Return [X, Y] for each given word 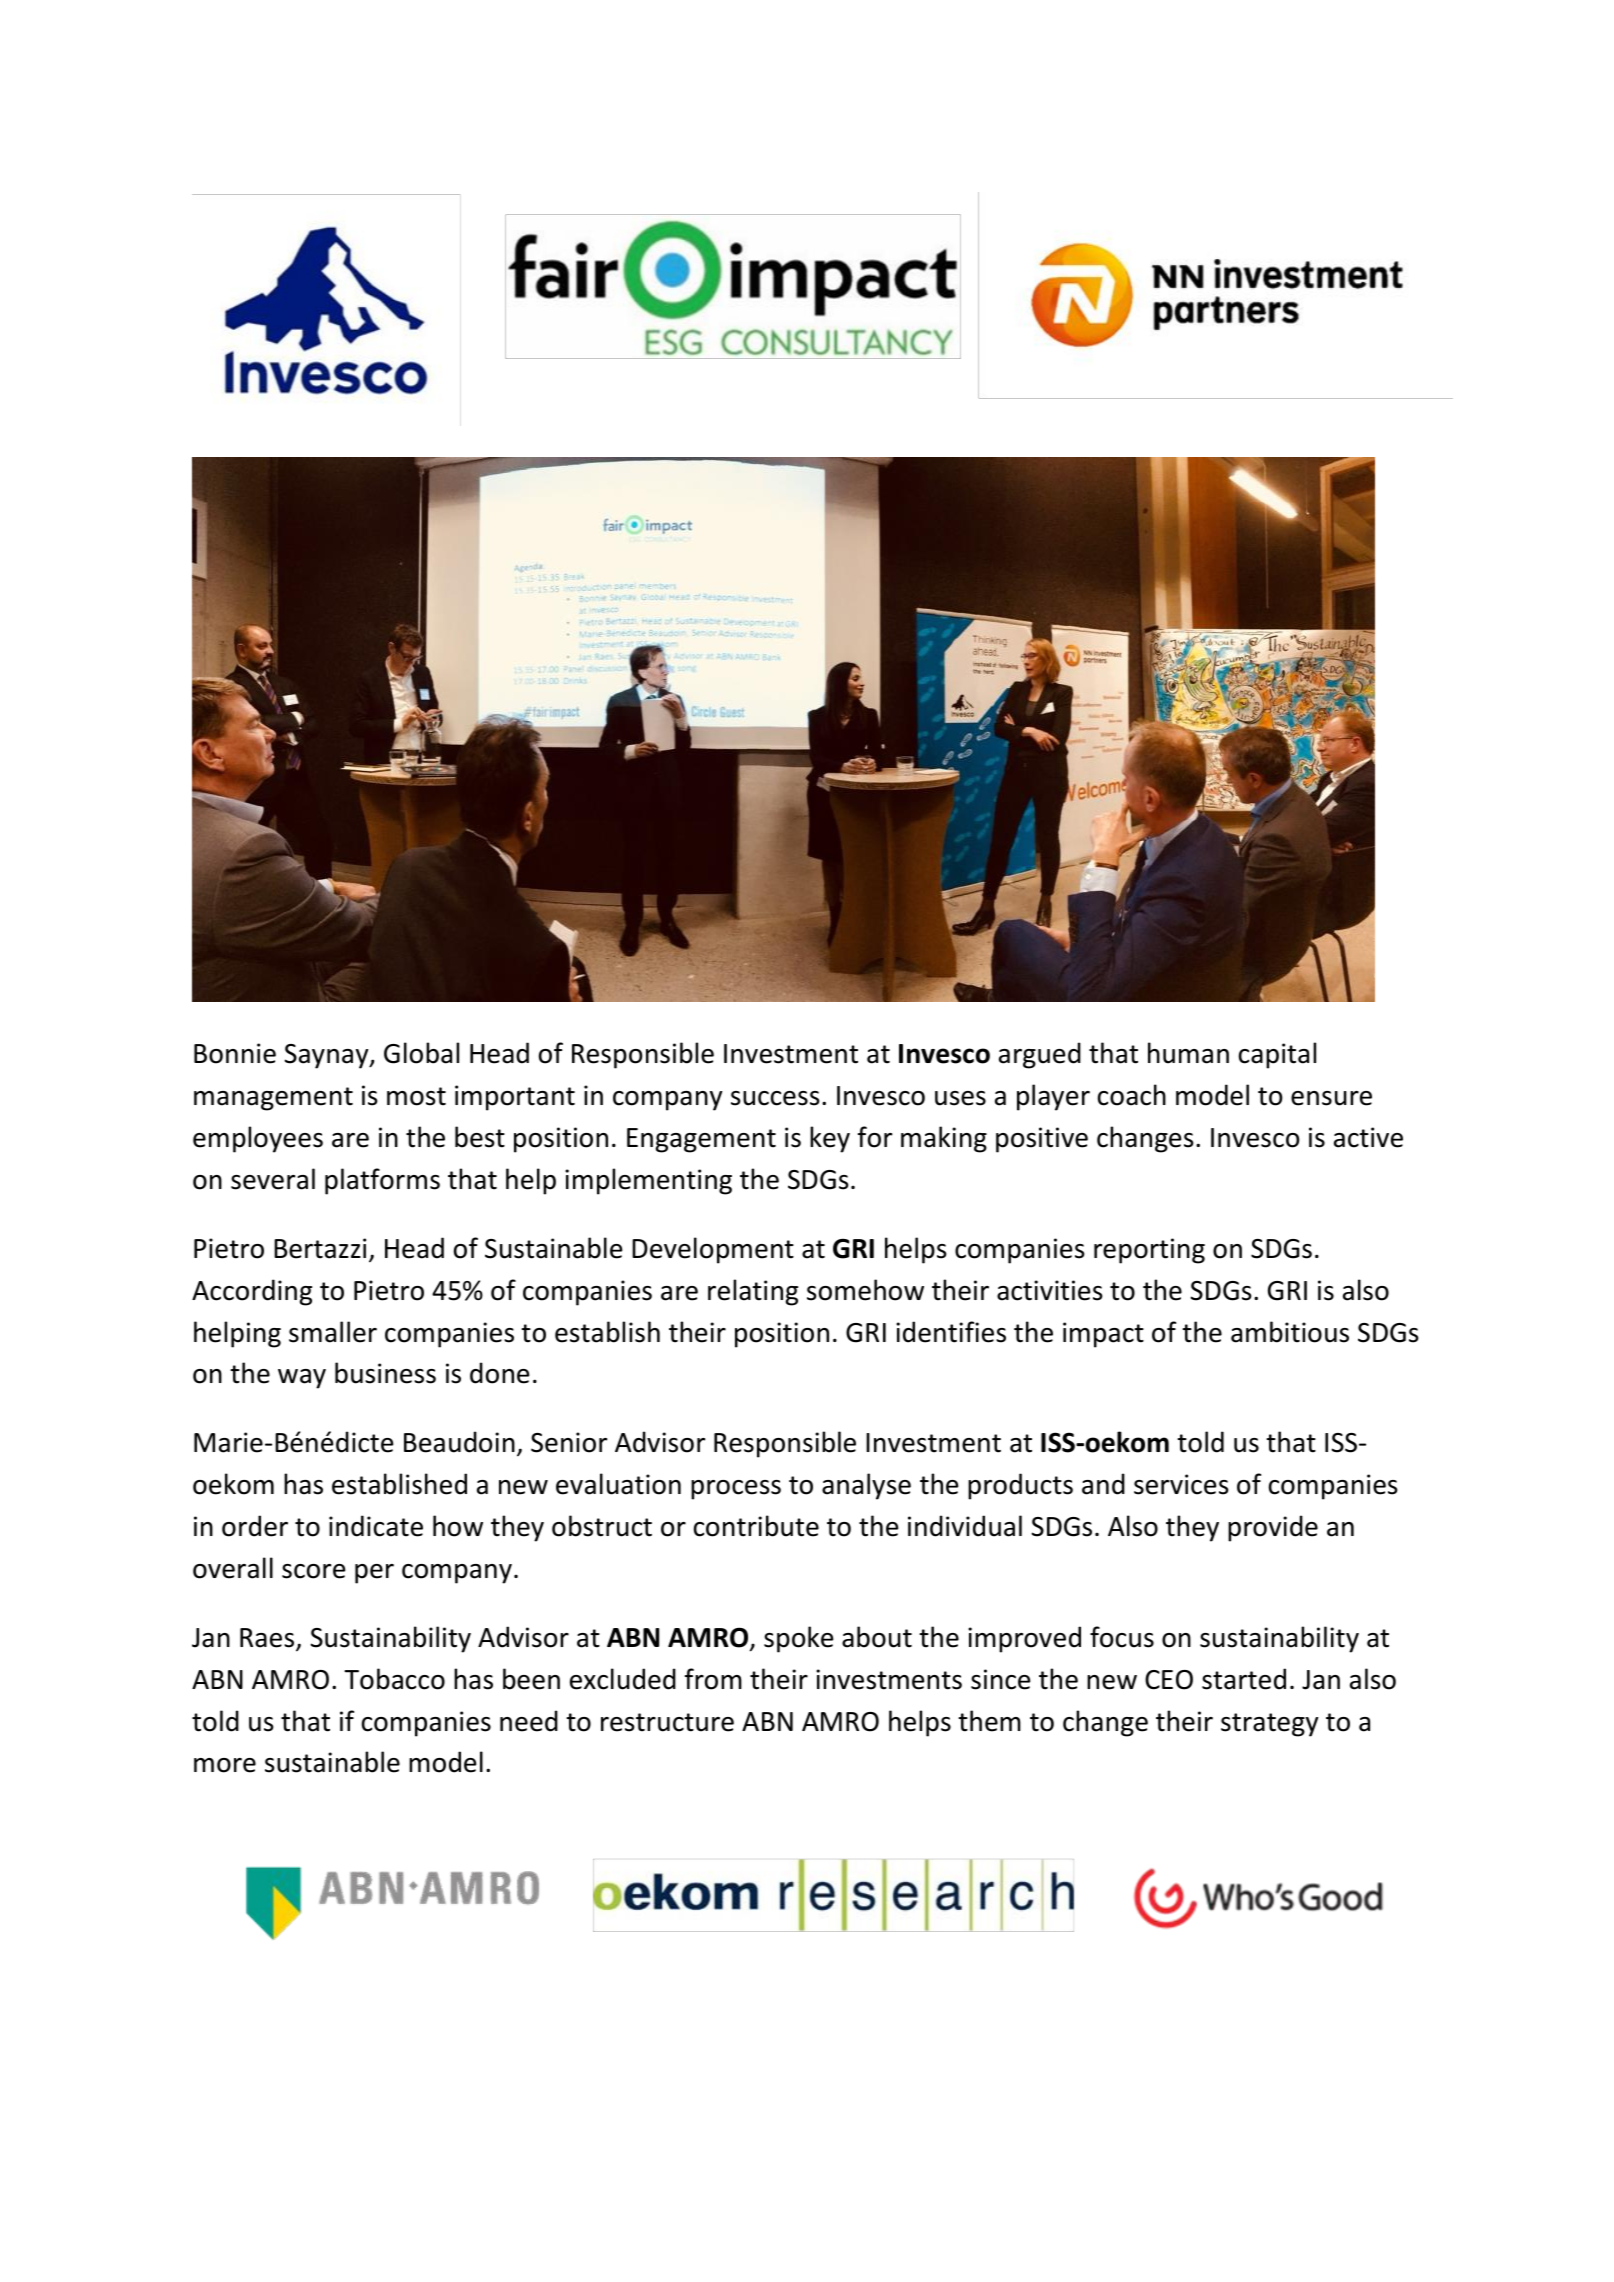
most [416, 1096]
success [775, 1098]
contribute [756, 1526]
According [252, 1292]
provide [1273, 1528]
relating [753, 1292]
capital [1277, 1055]
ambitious [1290, 1332]
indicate [376, 1526]
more [225, 1765]
